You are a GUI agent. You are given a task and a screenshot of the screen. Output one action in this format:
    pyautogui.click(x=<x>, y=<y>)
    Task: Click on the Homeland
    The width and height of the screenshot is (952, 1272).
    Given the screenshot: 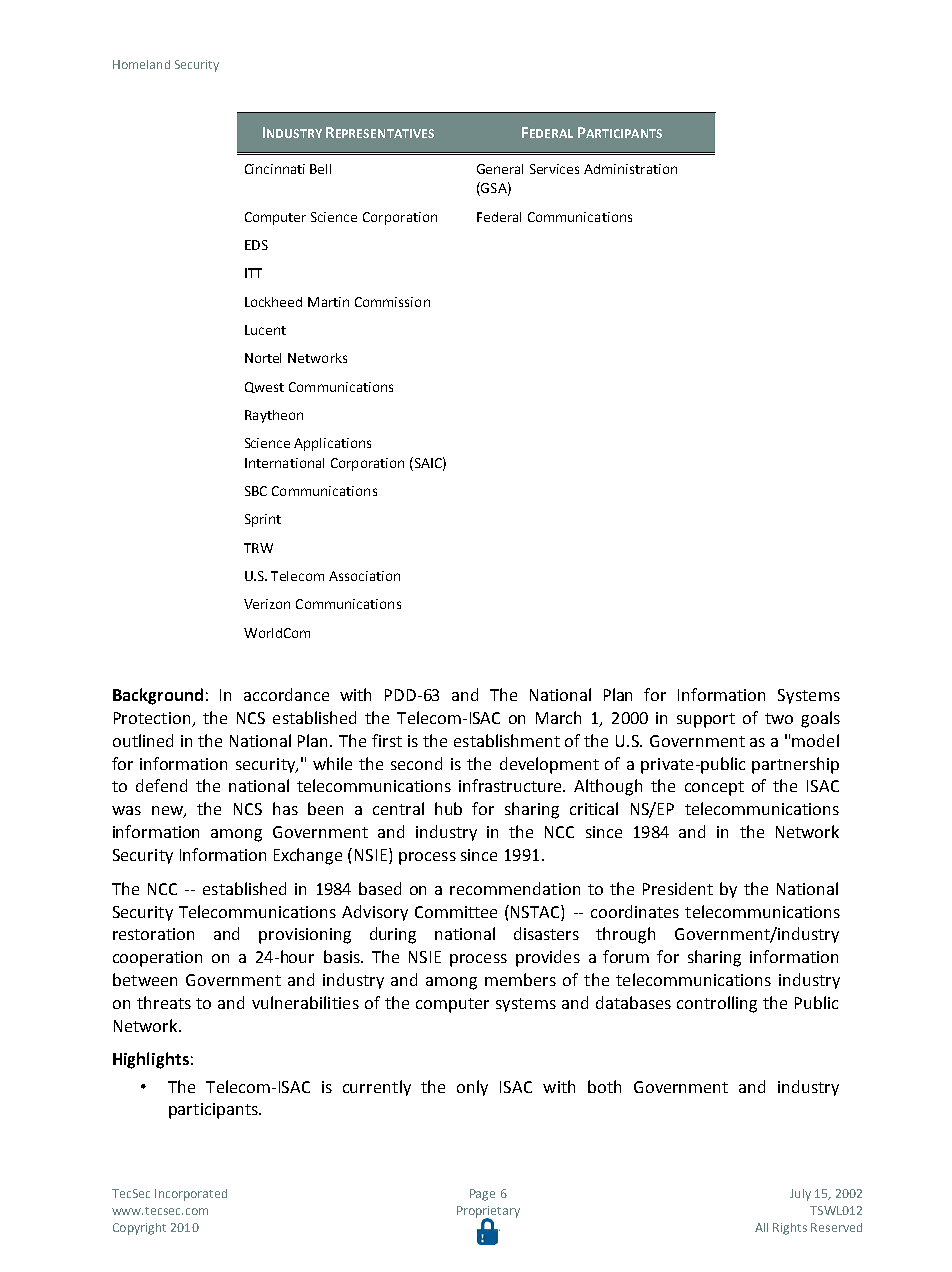 What is the action you would take?
    pyautogui.click(x=141, y=64)
